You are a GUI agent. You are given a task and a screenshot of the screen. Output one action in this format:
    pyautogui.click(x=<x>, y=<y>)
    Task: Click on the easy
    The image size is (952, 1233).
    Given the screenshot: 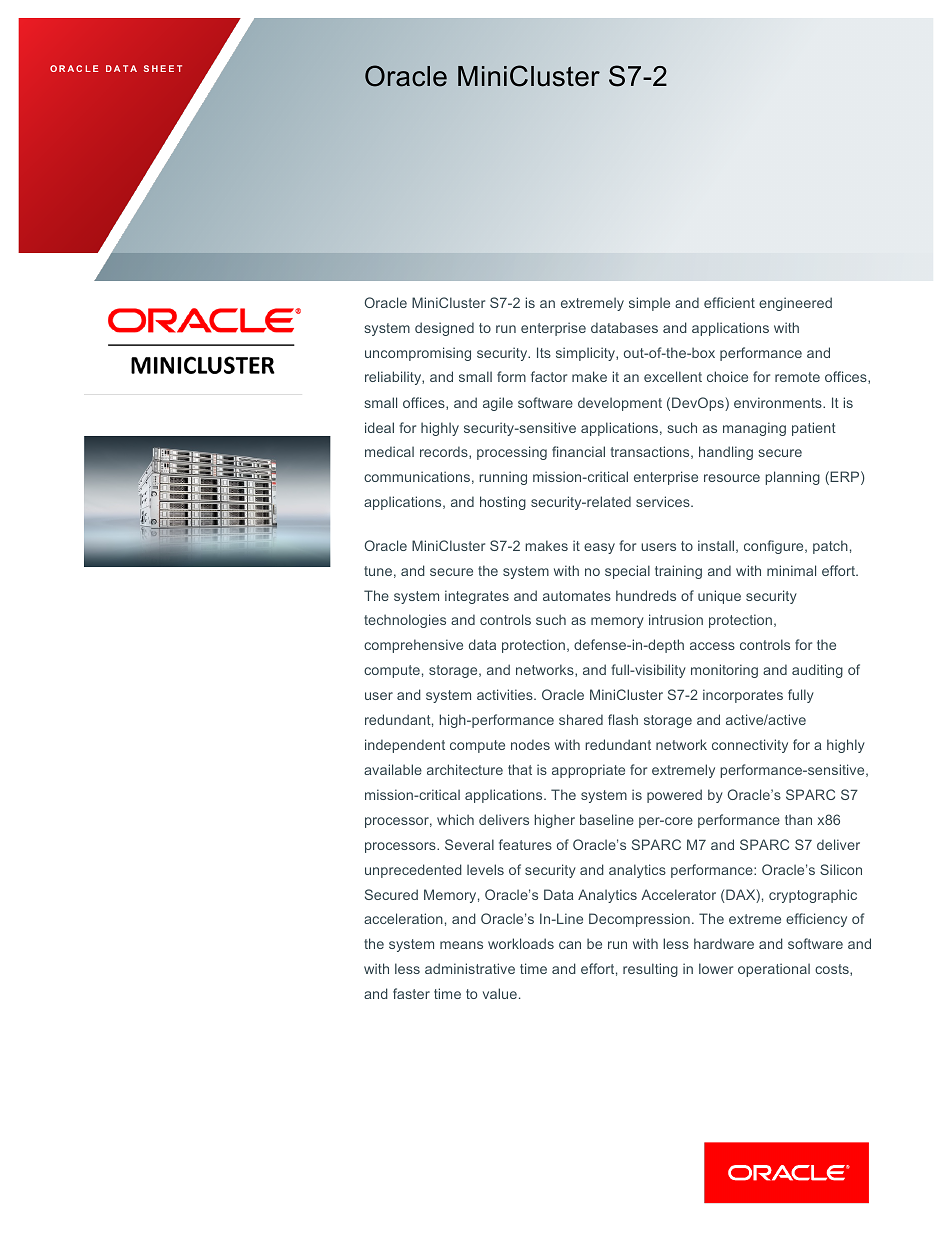 What is the action you would take?
    pyautogui.click(x=599, y=548)
